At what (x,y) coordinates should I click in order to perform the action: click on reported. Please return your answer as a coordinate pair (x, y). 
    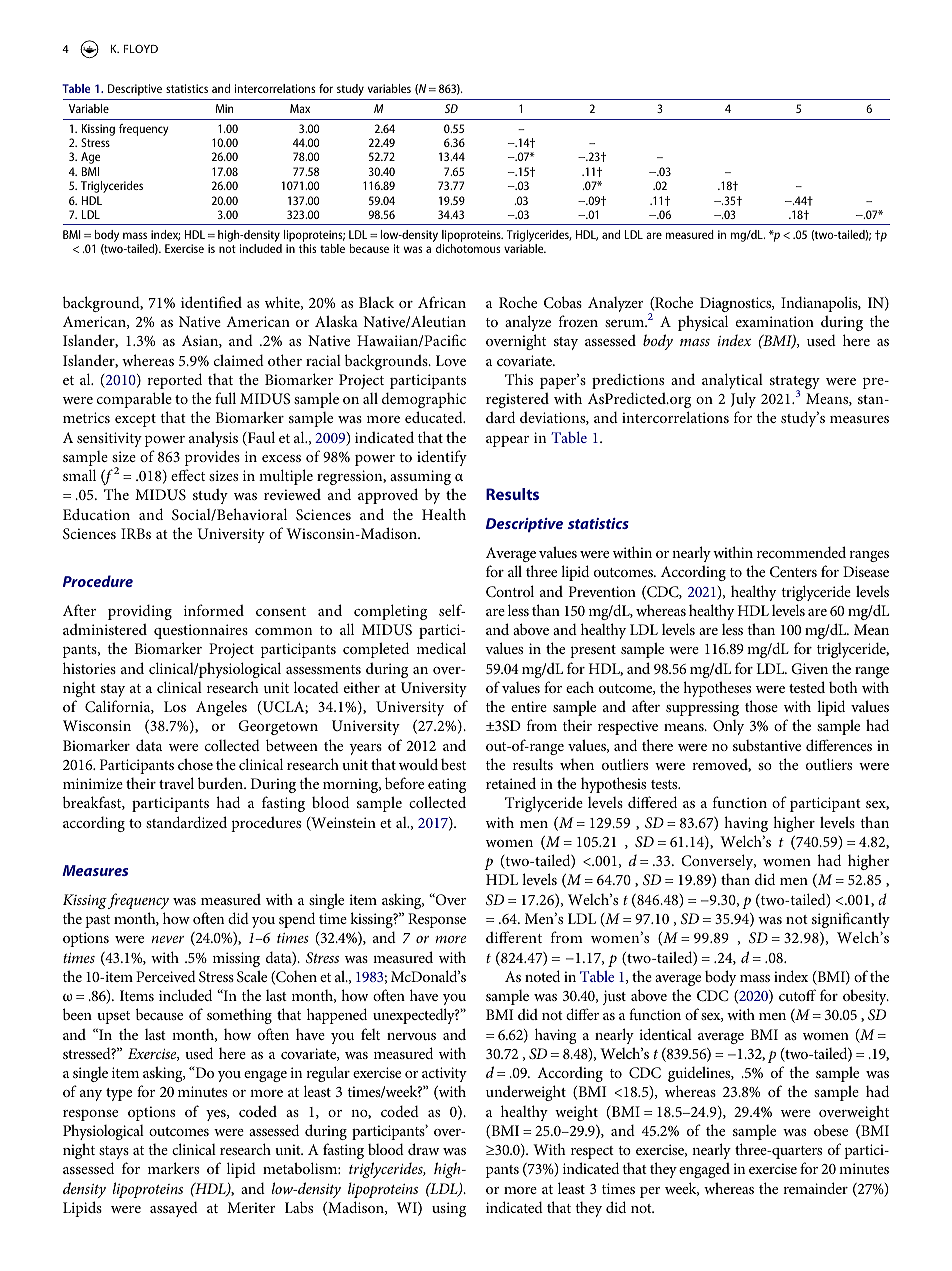
    Looking at the image, I should click on (174, 381).
